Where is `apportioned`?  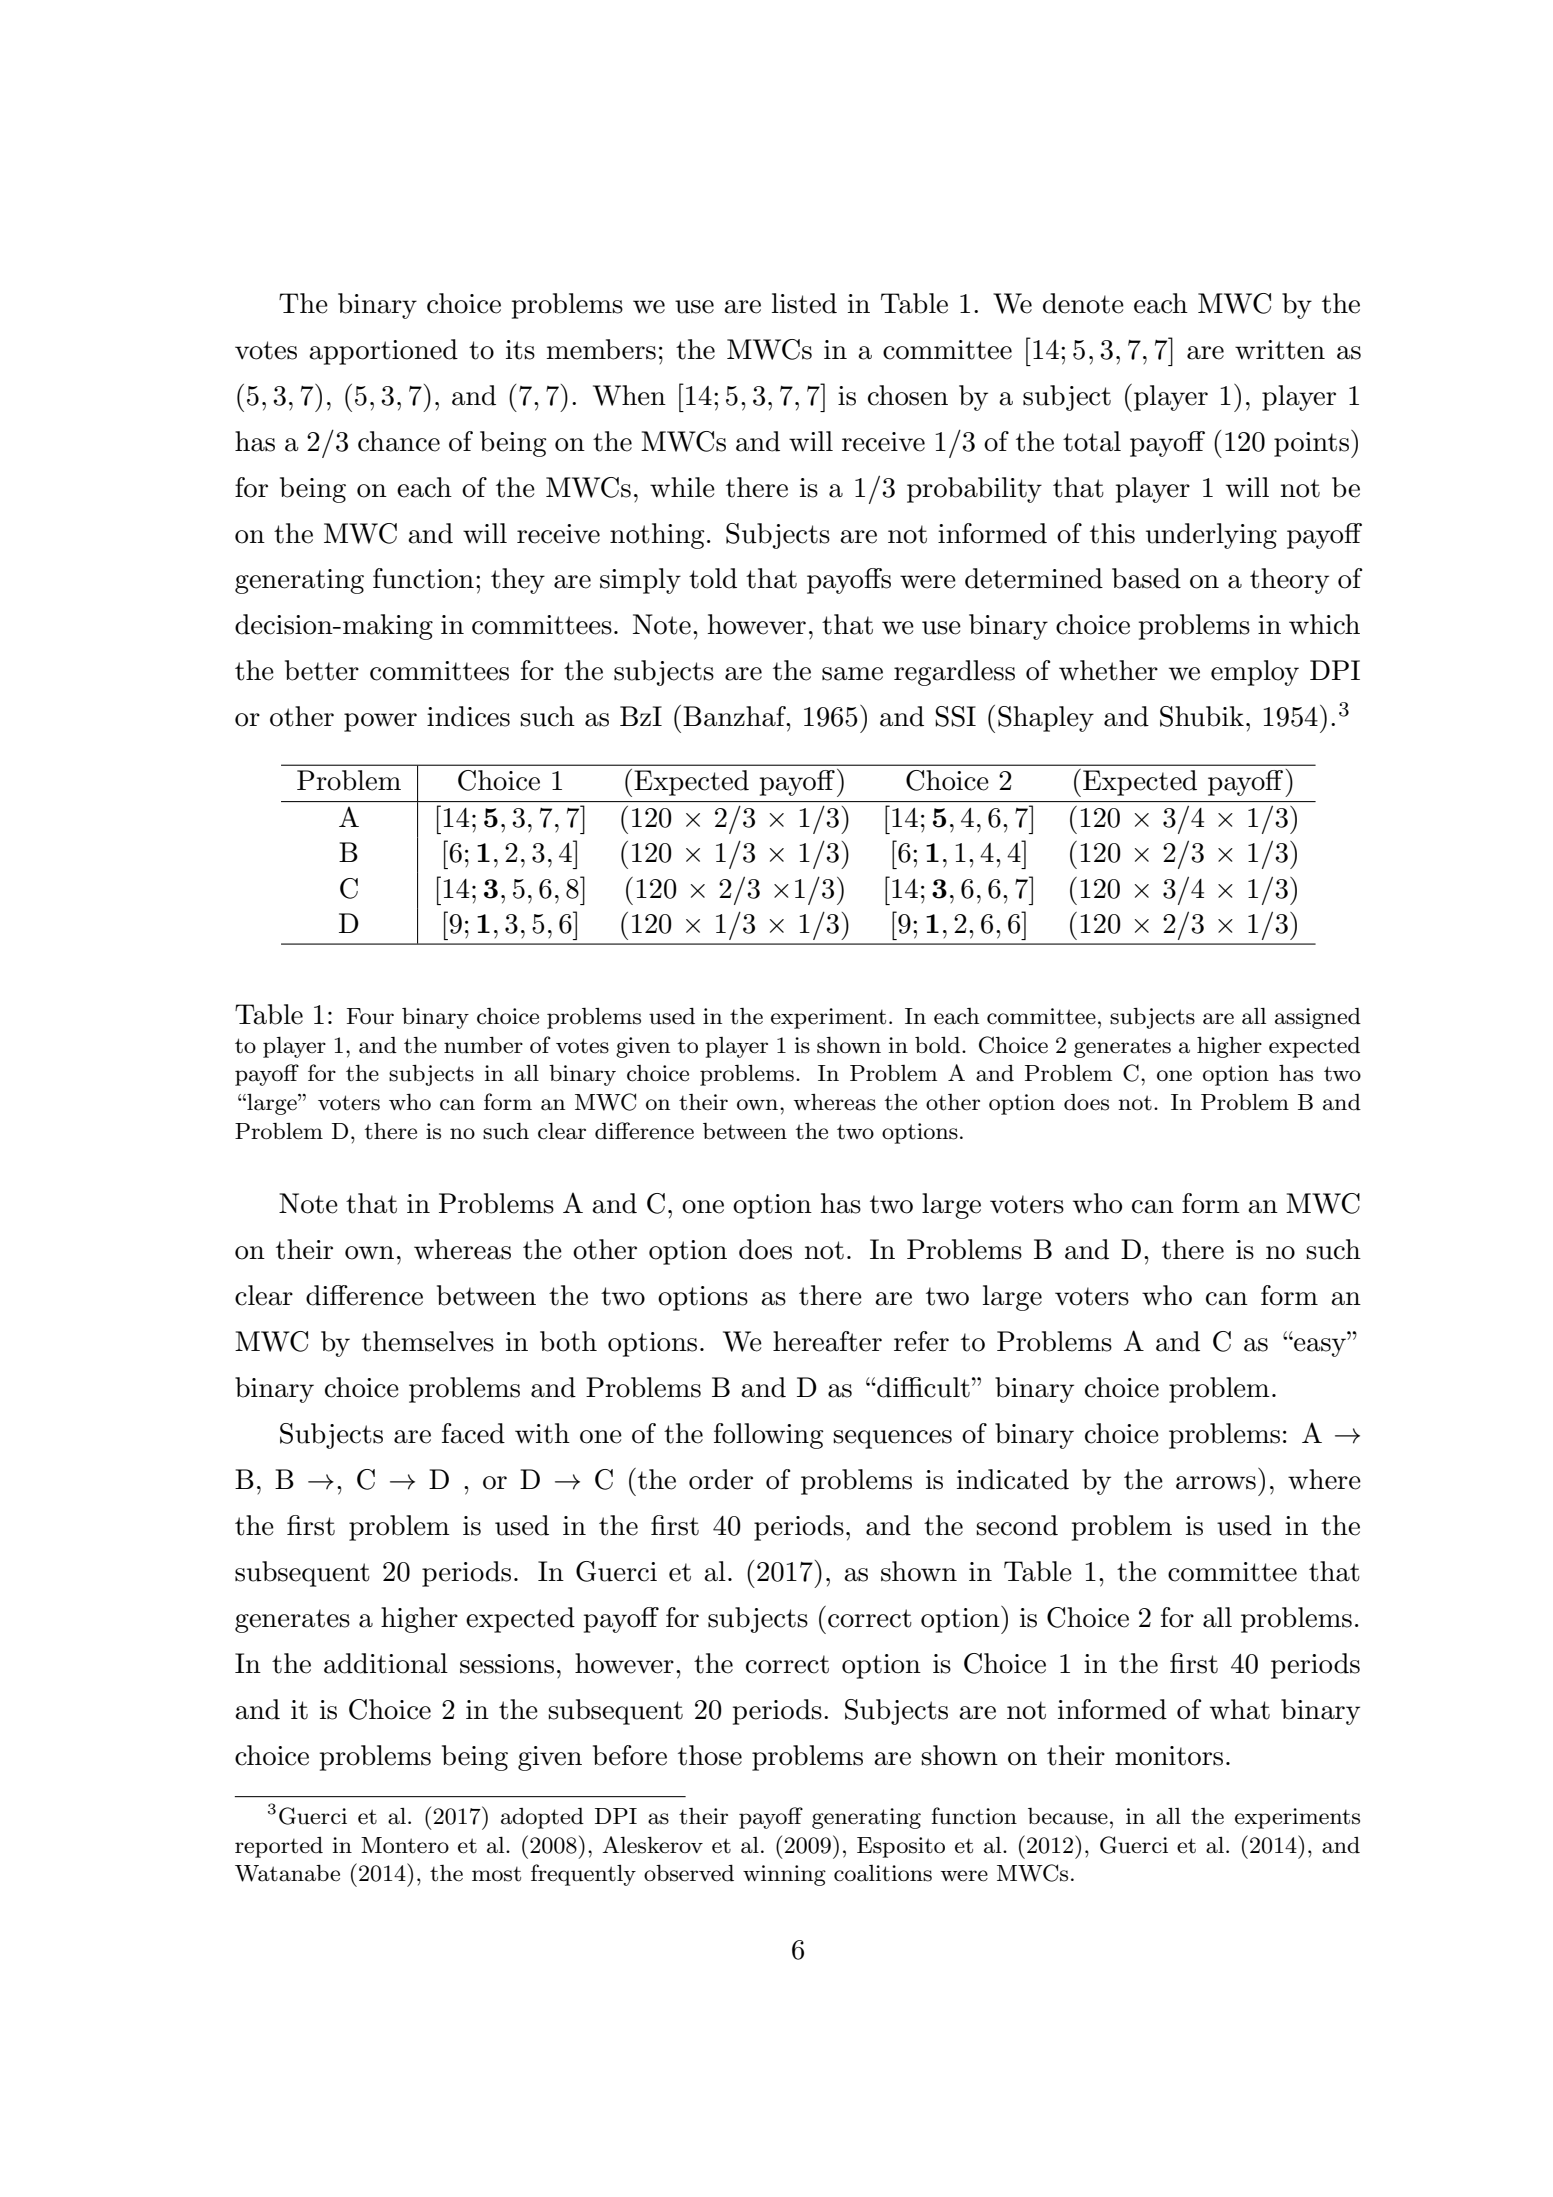 apportioned is located at coordinates (383, 352).
